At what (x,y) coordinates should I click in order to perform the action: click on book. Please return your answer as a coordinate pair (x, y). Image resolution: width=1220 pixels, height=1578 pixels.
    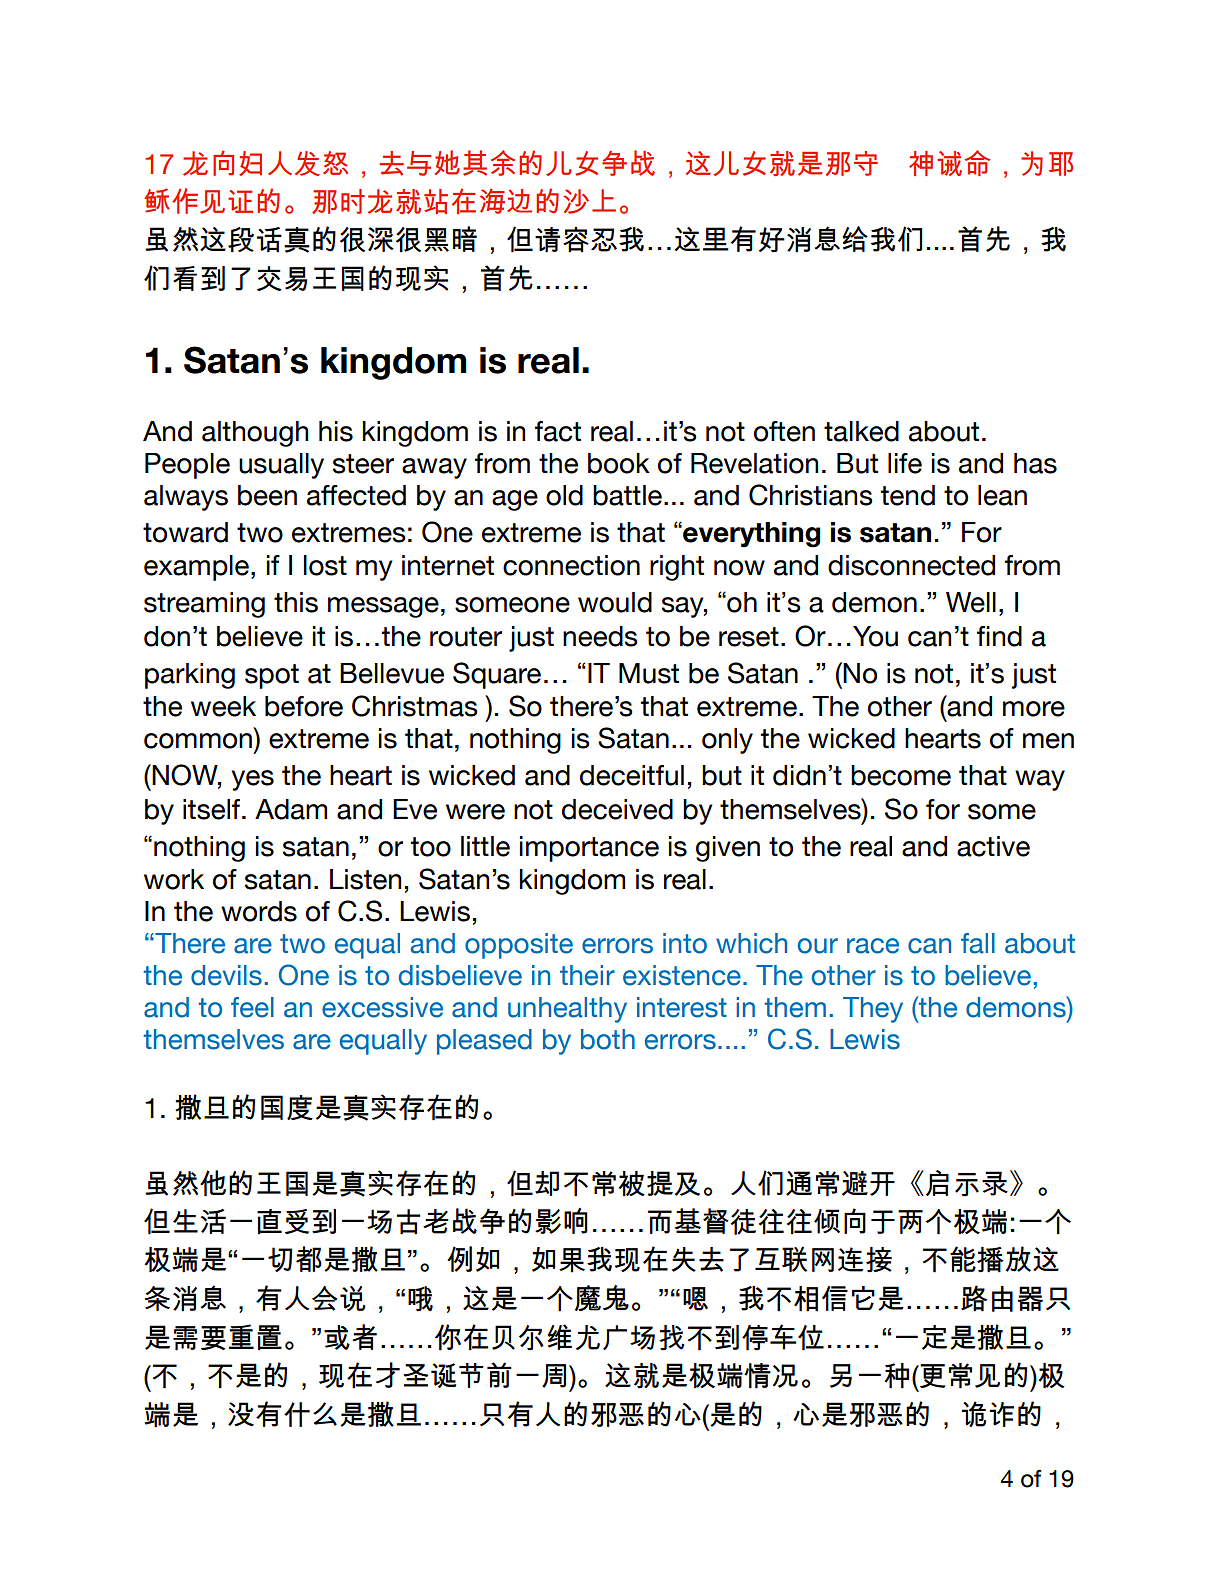
    Looking at the image, I should click on (619, 463).
